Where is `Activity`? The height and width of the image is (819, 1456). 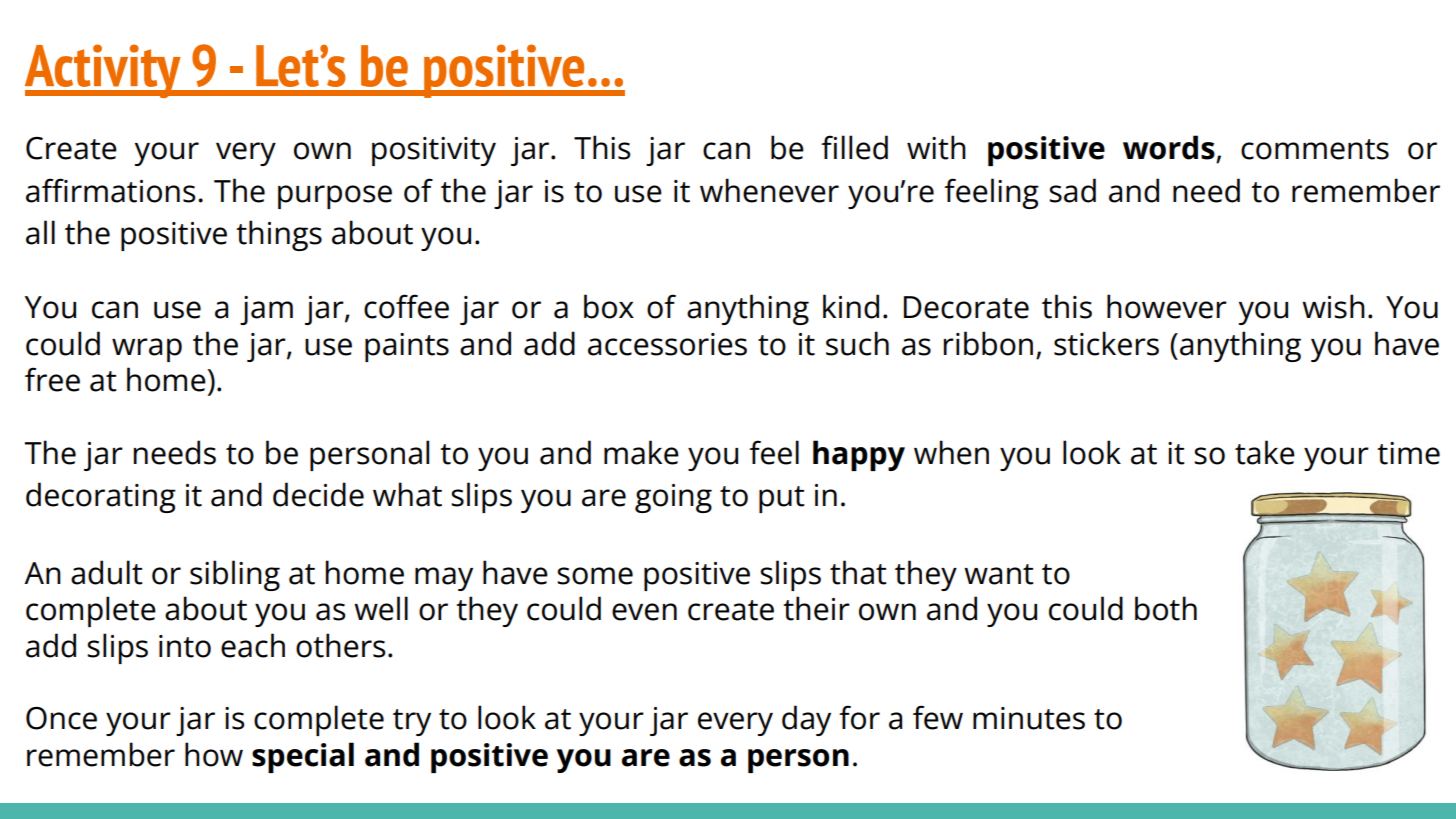 Activity is located at coordinates (104, 71).
